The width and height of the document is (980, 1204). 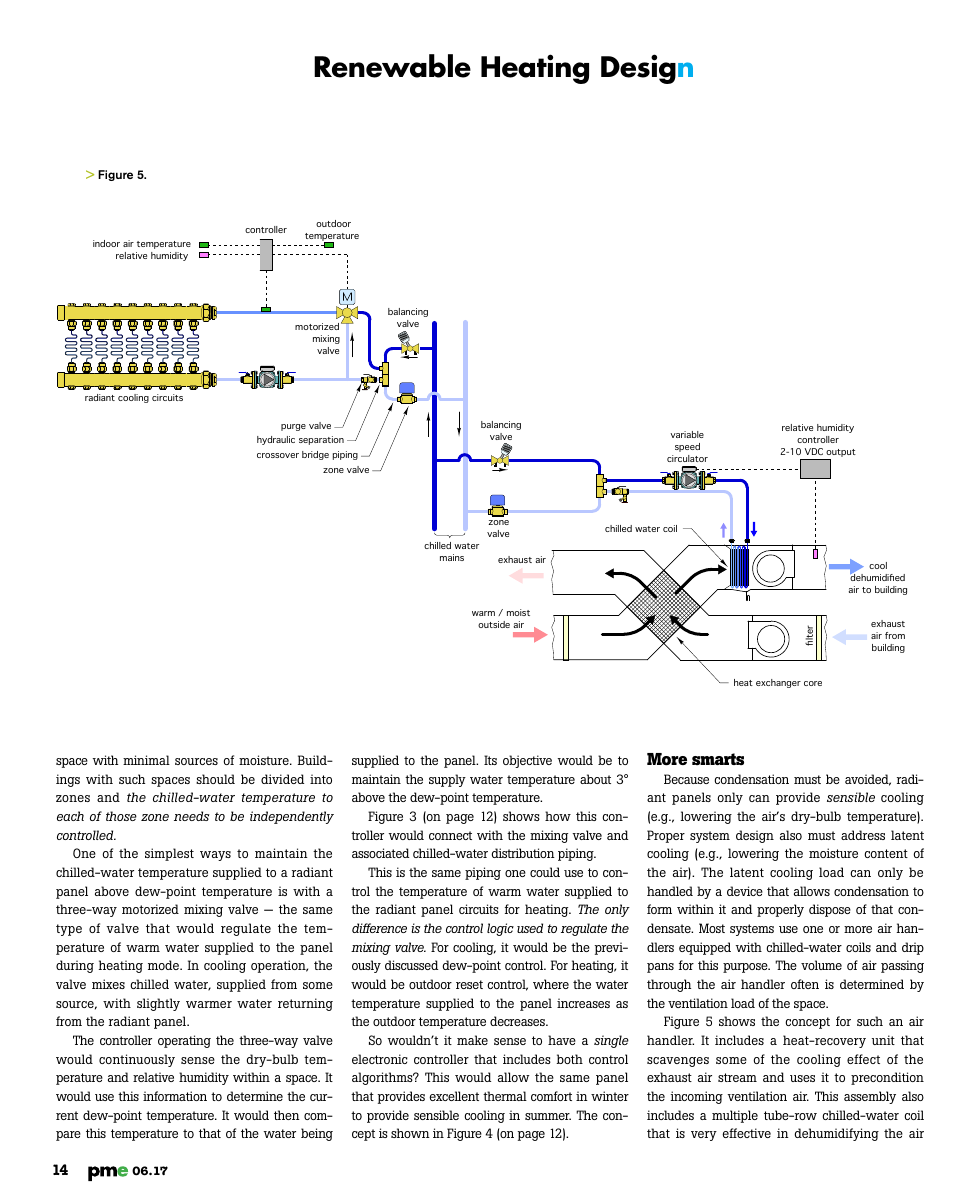 What do you see at coordinates (169, 854) in the document?
I see `simplest` at bounding box center [169, 854].
